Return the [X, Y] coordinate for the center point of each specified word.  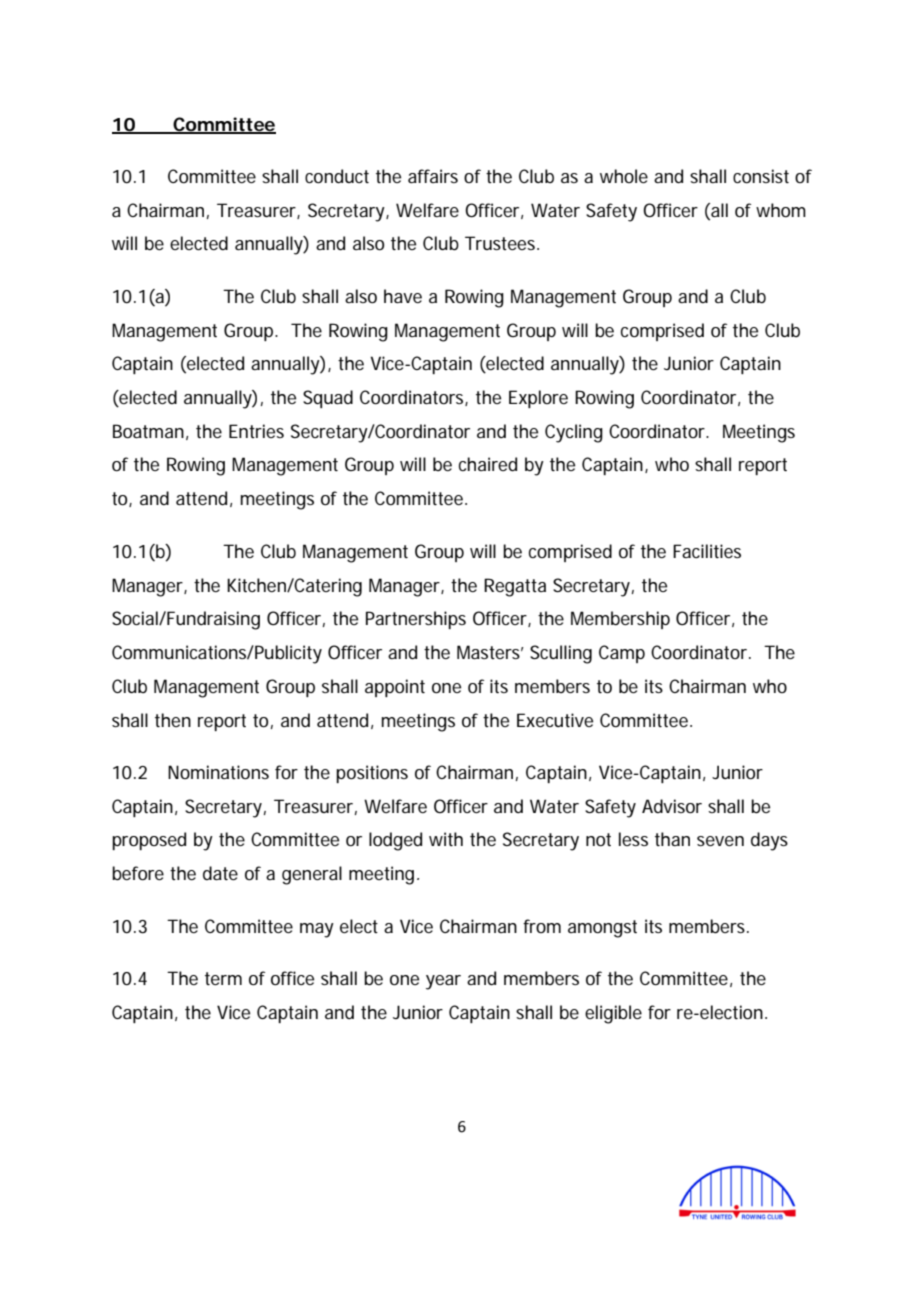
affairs [433, 176]
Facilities [707, 551]
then [173, 720]
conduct [337, 176]
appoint [395, 688]
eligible [613, 1014]
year [443, 982]
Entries [256, 431]
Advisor [672, 806]
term [223, 978]
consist [761, 176]
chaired [488, 464]
